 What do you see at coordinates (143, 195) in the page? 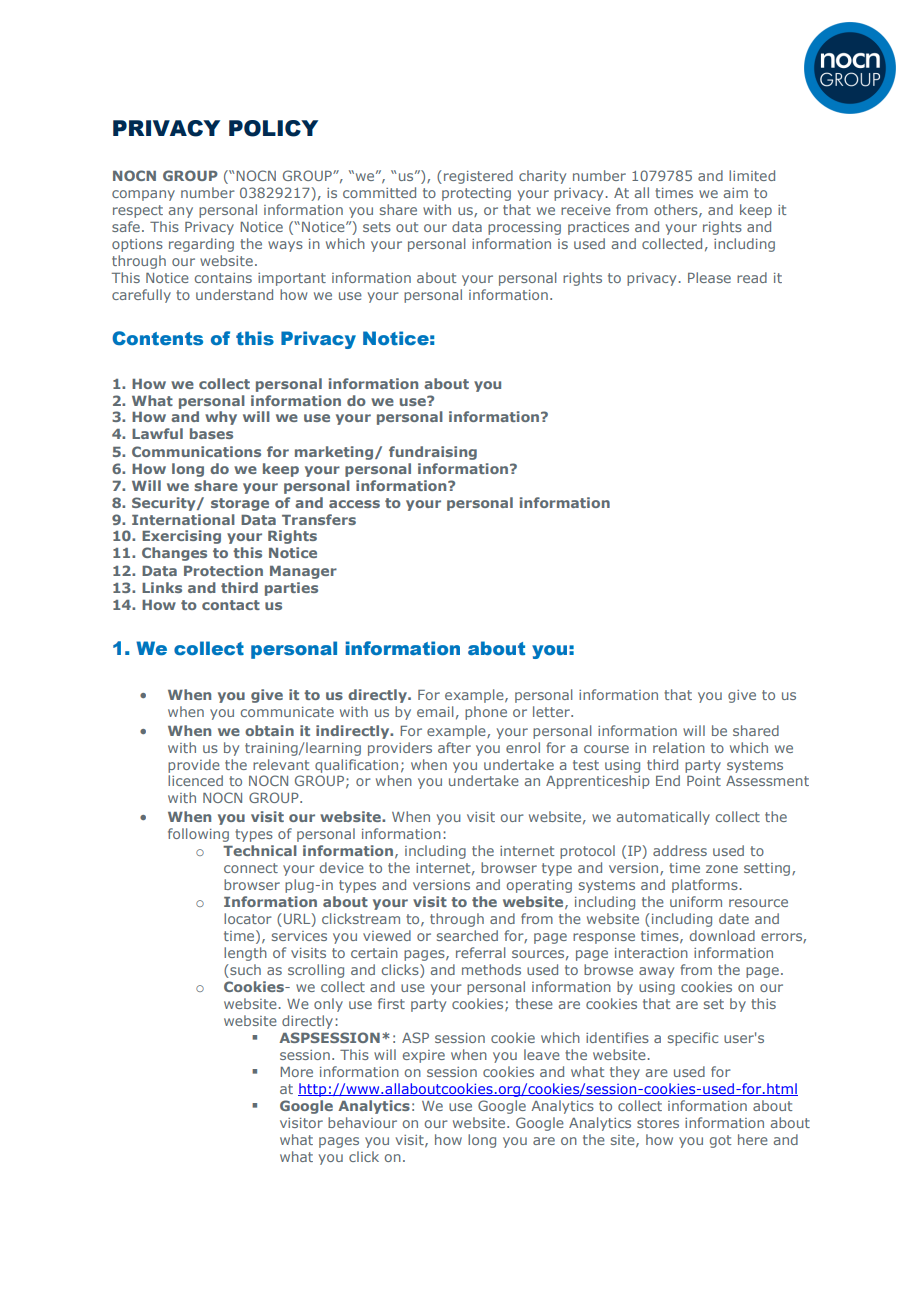
I see `company` at bounding box center [143, 195].
